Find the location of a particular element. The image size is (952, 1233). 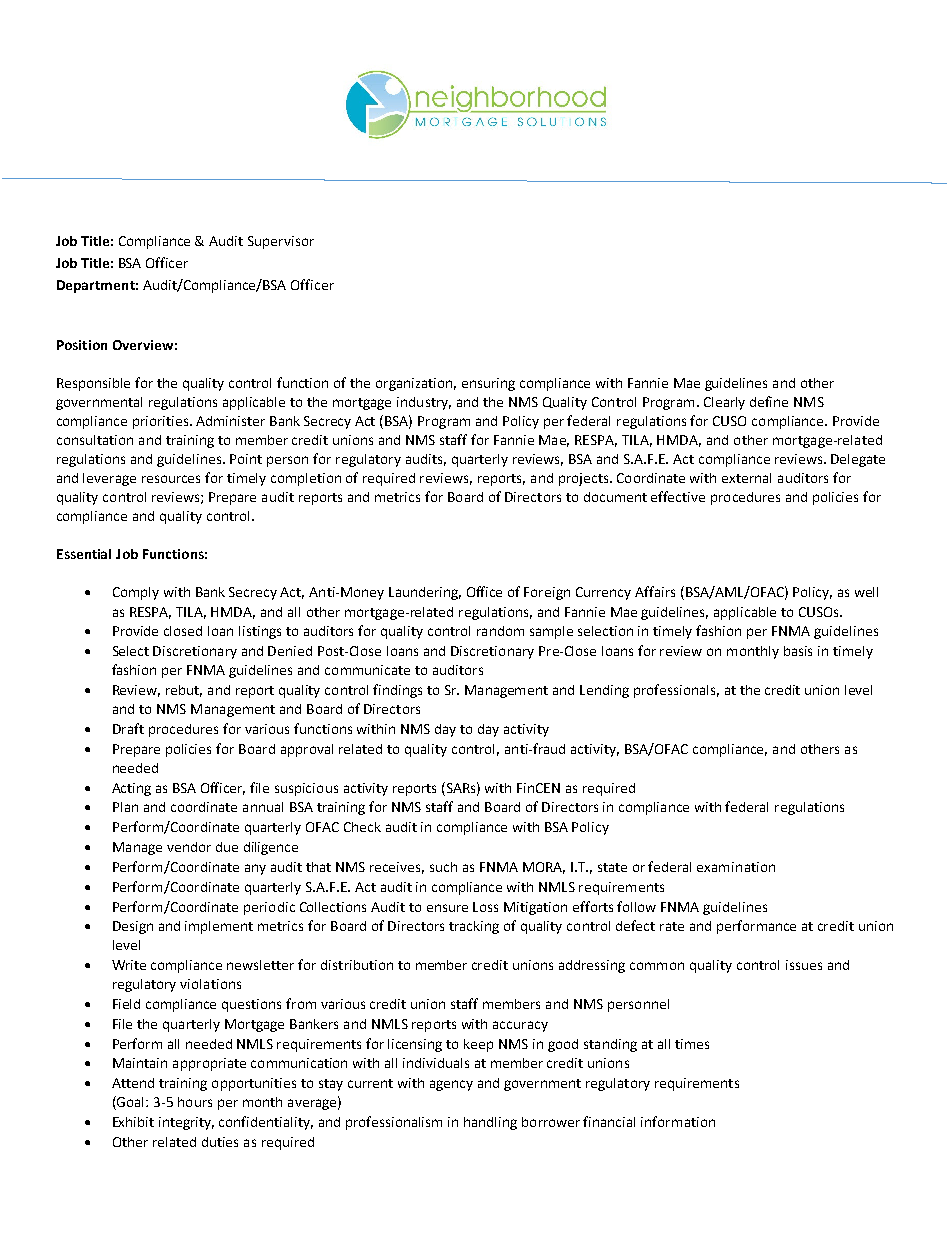

integrity is located at coordinates (186, 1123).
